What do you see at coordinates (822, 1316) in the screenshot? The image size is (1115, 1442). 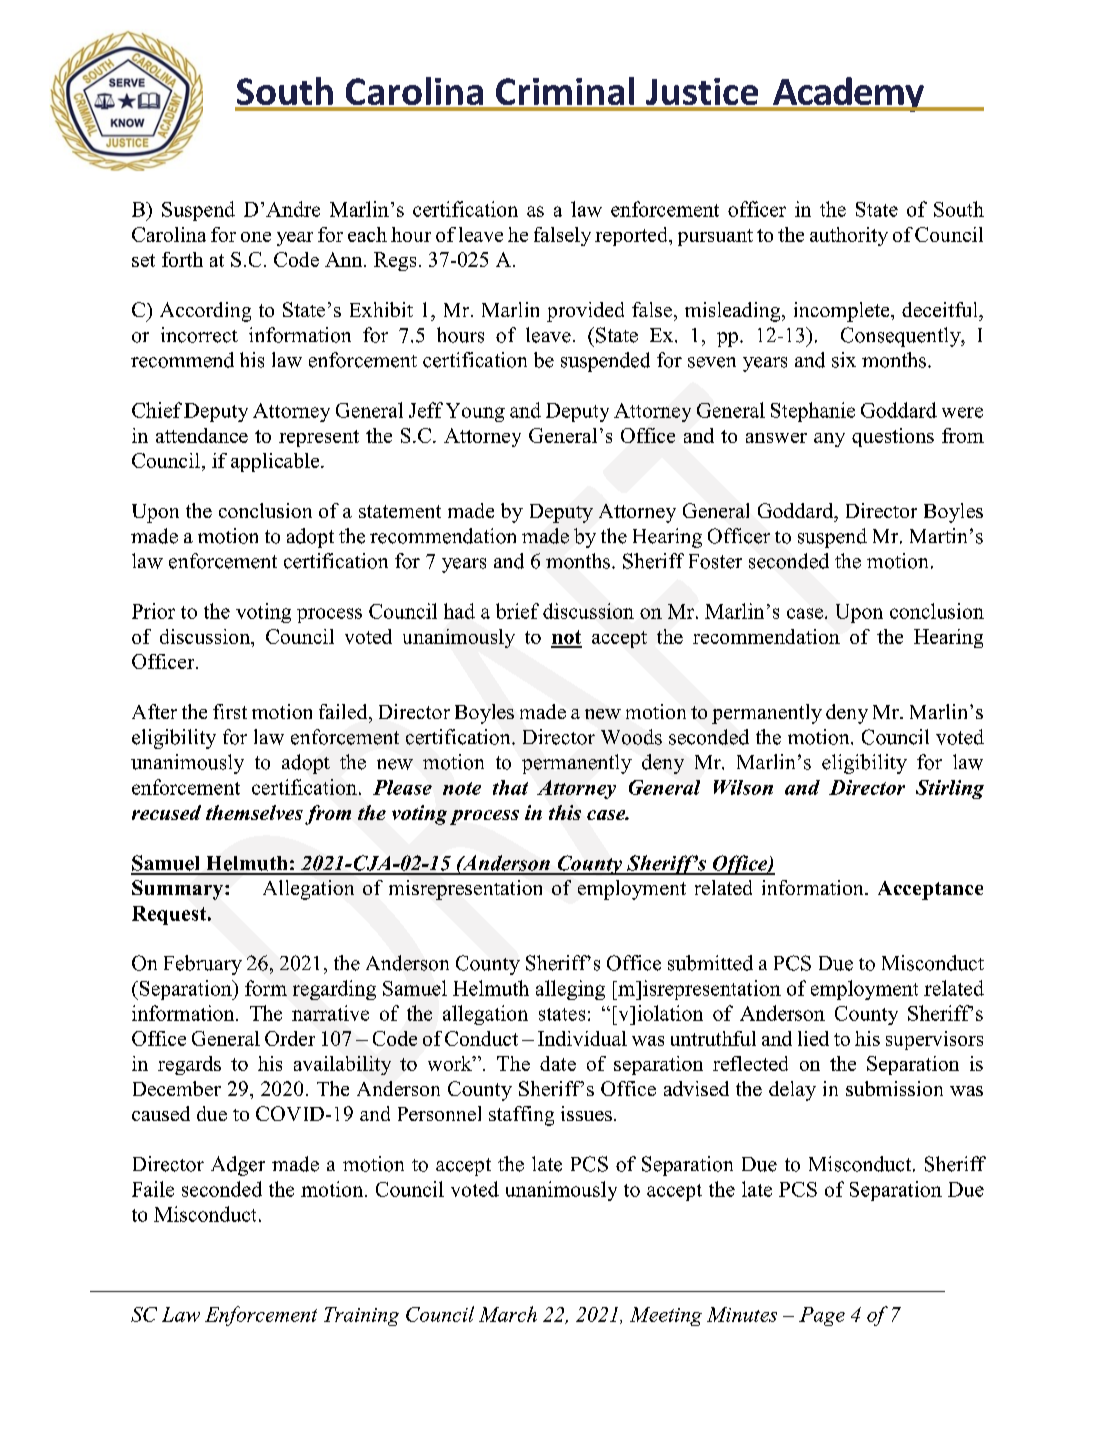 I see `Page` at bounding box center [822, 1316].
